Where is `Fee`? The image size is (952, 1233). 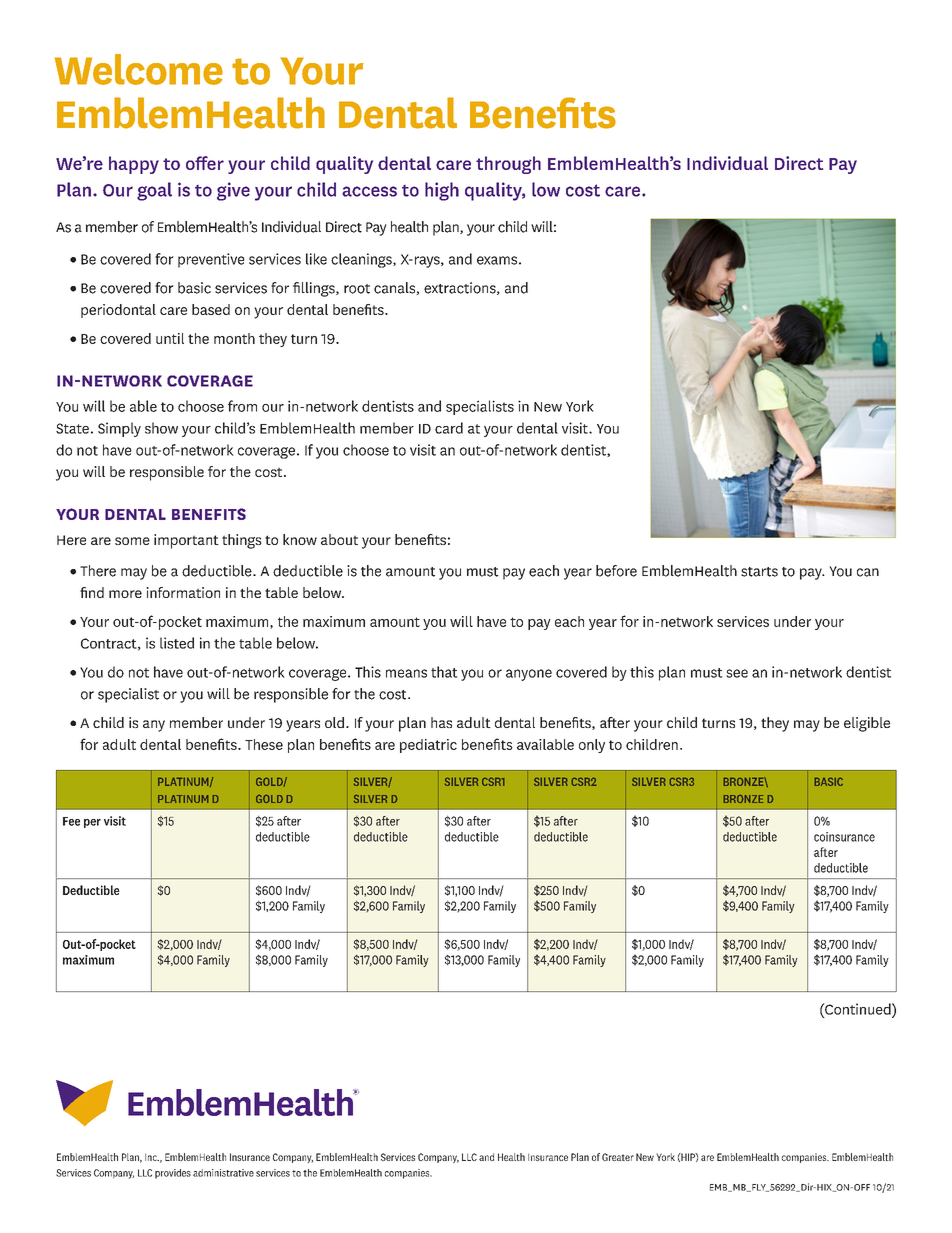
Fee is located at coordinates (71, 821).
